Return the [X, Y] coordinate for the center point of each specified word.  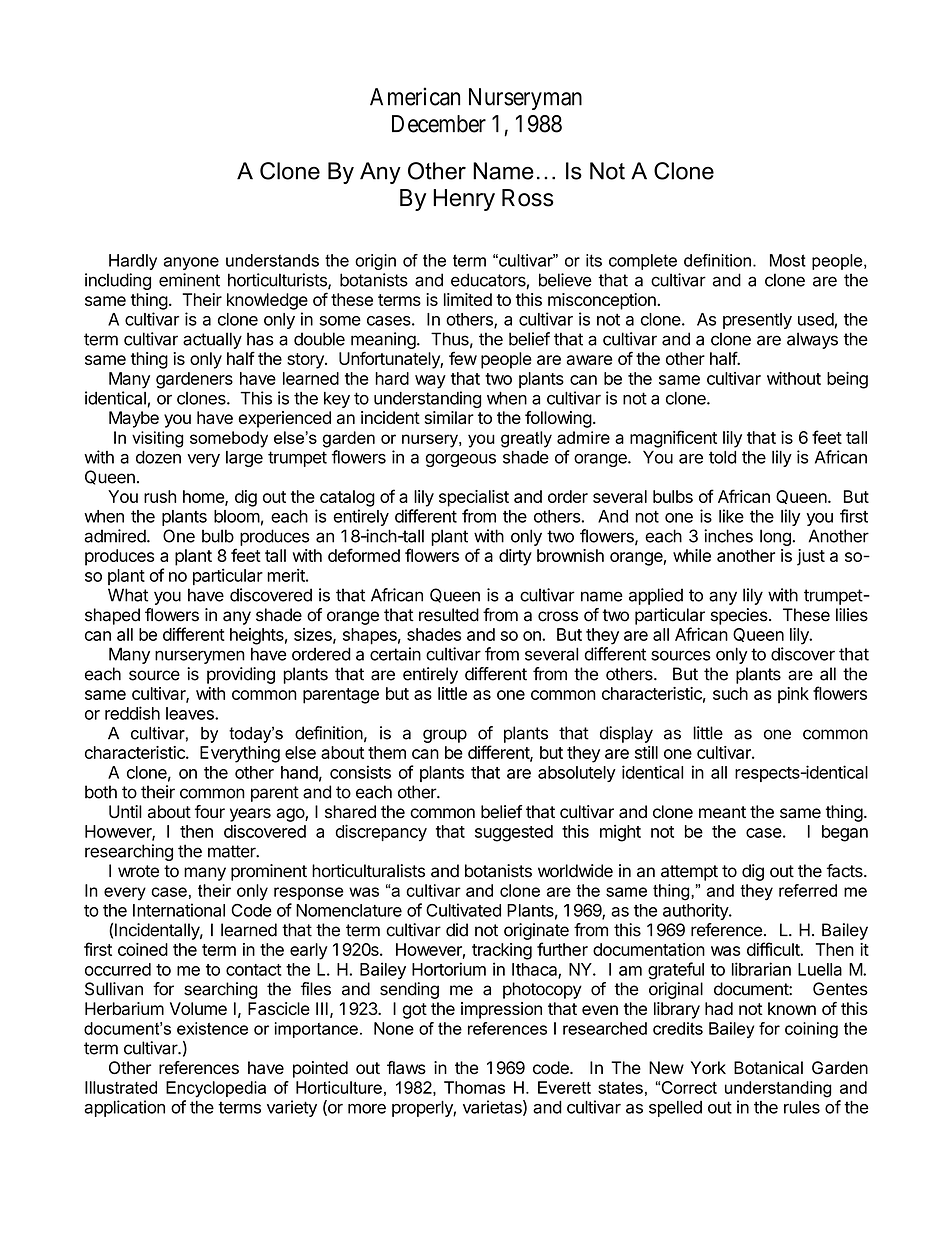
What [128, 595]
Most [788, 260]
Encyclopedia [216, 1089]
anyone [191, 263]
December [439, 124]
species [739, 616]
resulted [449, 615]
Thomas [474, 1087]
